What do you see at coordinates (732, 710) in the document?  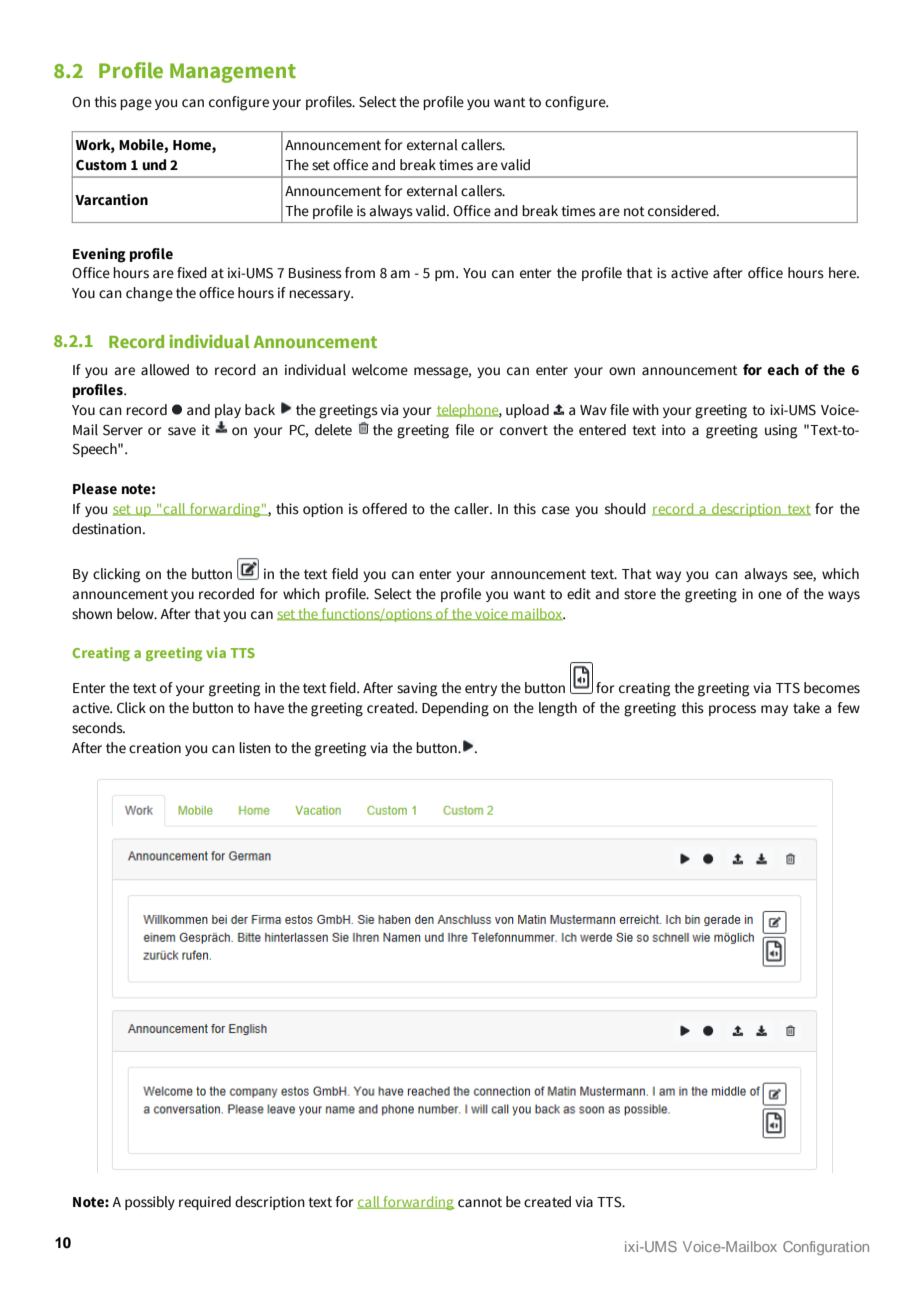 I see `process` at bounding box center [732, 710].
